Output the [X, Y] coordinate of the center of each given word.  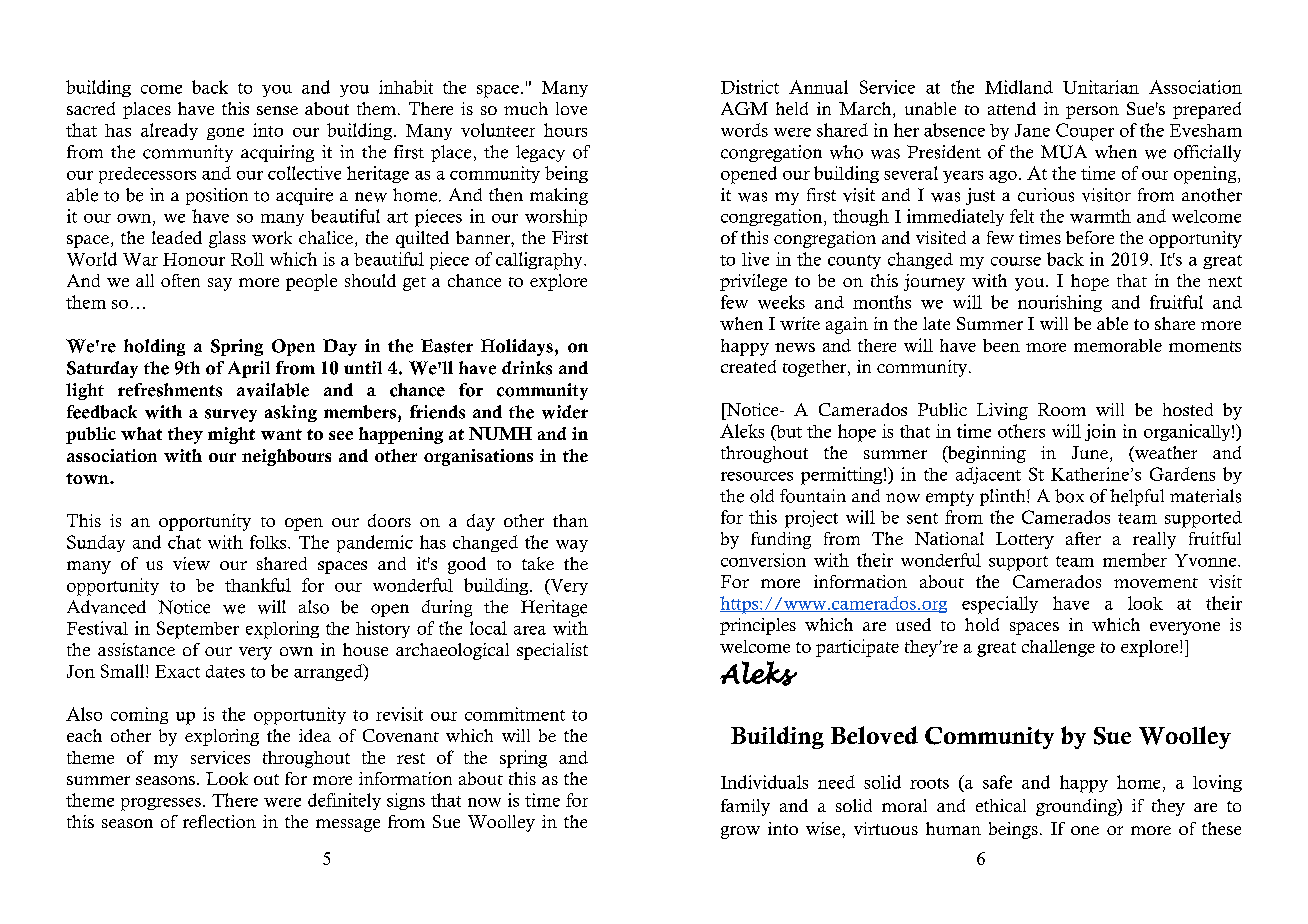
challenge [1058, 648]
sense [277, 110]
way [572, 546]
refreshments [170, 390]
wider [565, 412]
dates [225, 671]
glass [227, 239]
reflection [219, 821]
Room [1062, 409]
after [1083, 538]
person [1092, 112]
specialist [552, 651]
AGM [744, 108]
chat [184, 542]
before [1090, 237]
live [755, 259]
